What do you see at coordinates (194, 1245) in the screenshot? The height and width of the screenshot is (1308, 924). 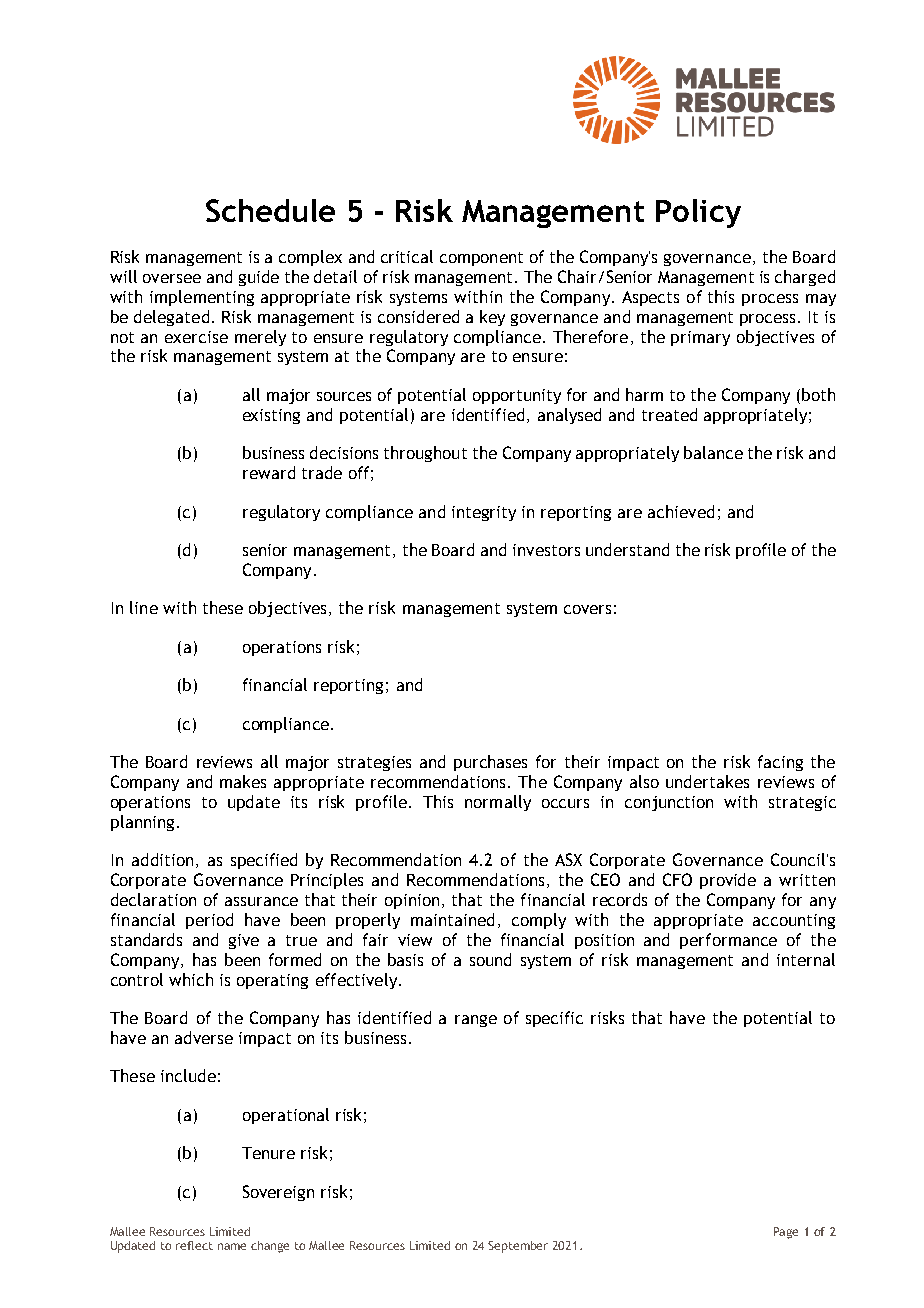 I see `reflect` at bounding box center [194, 1245].
